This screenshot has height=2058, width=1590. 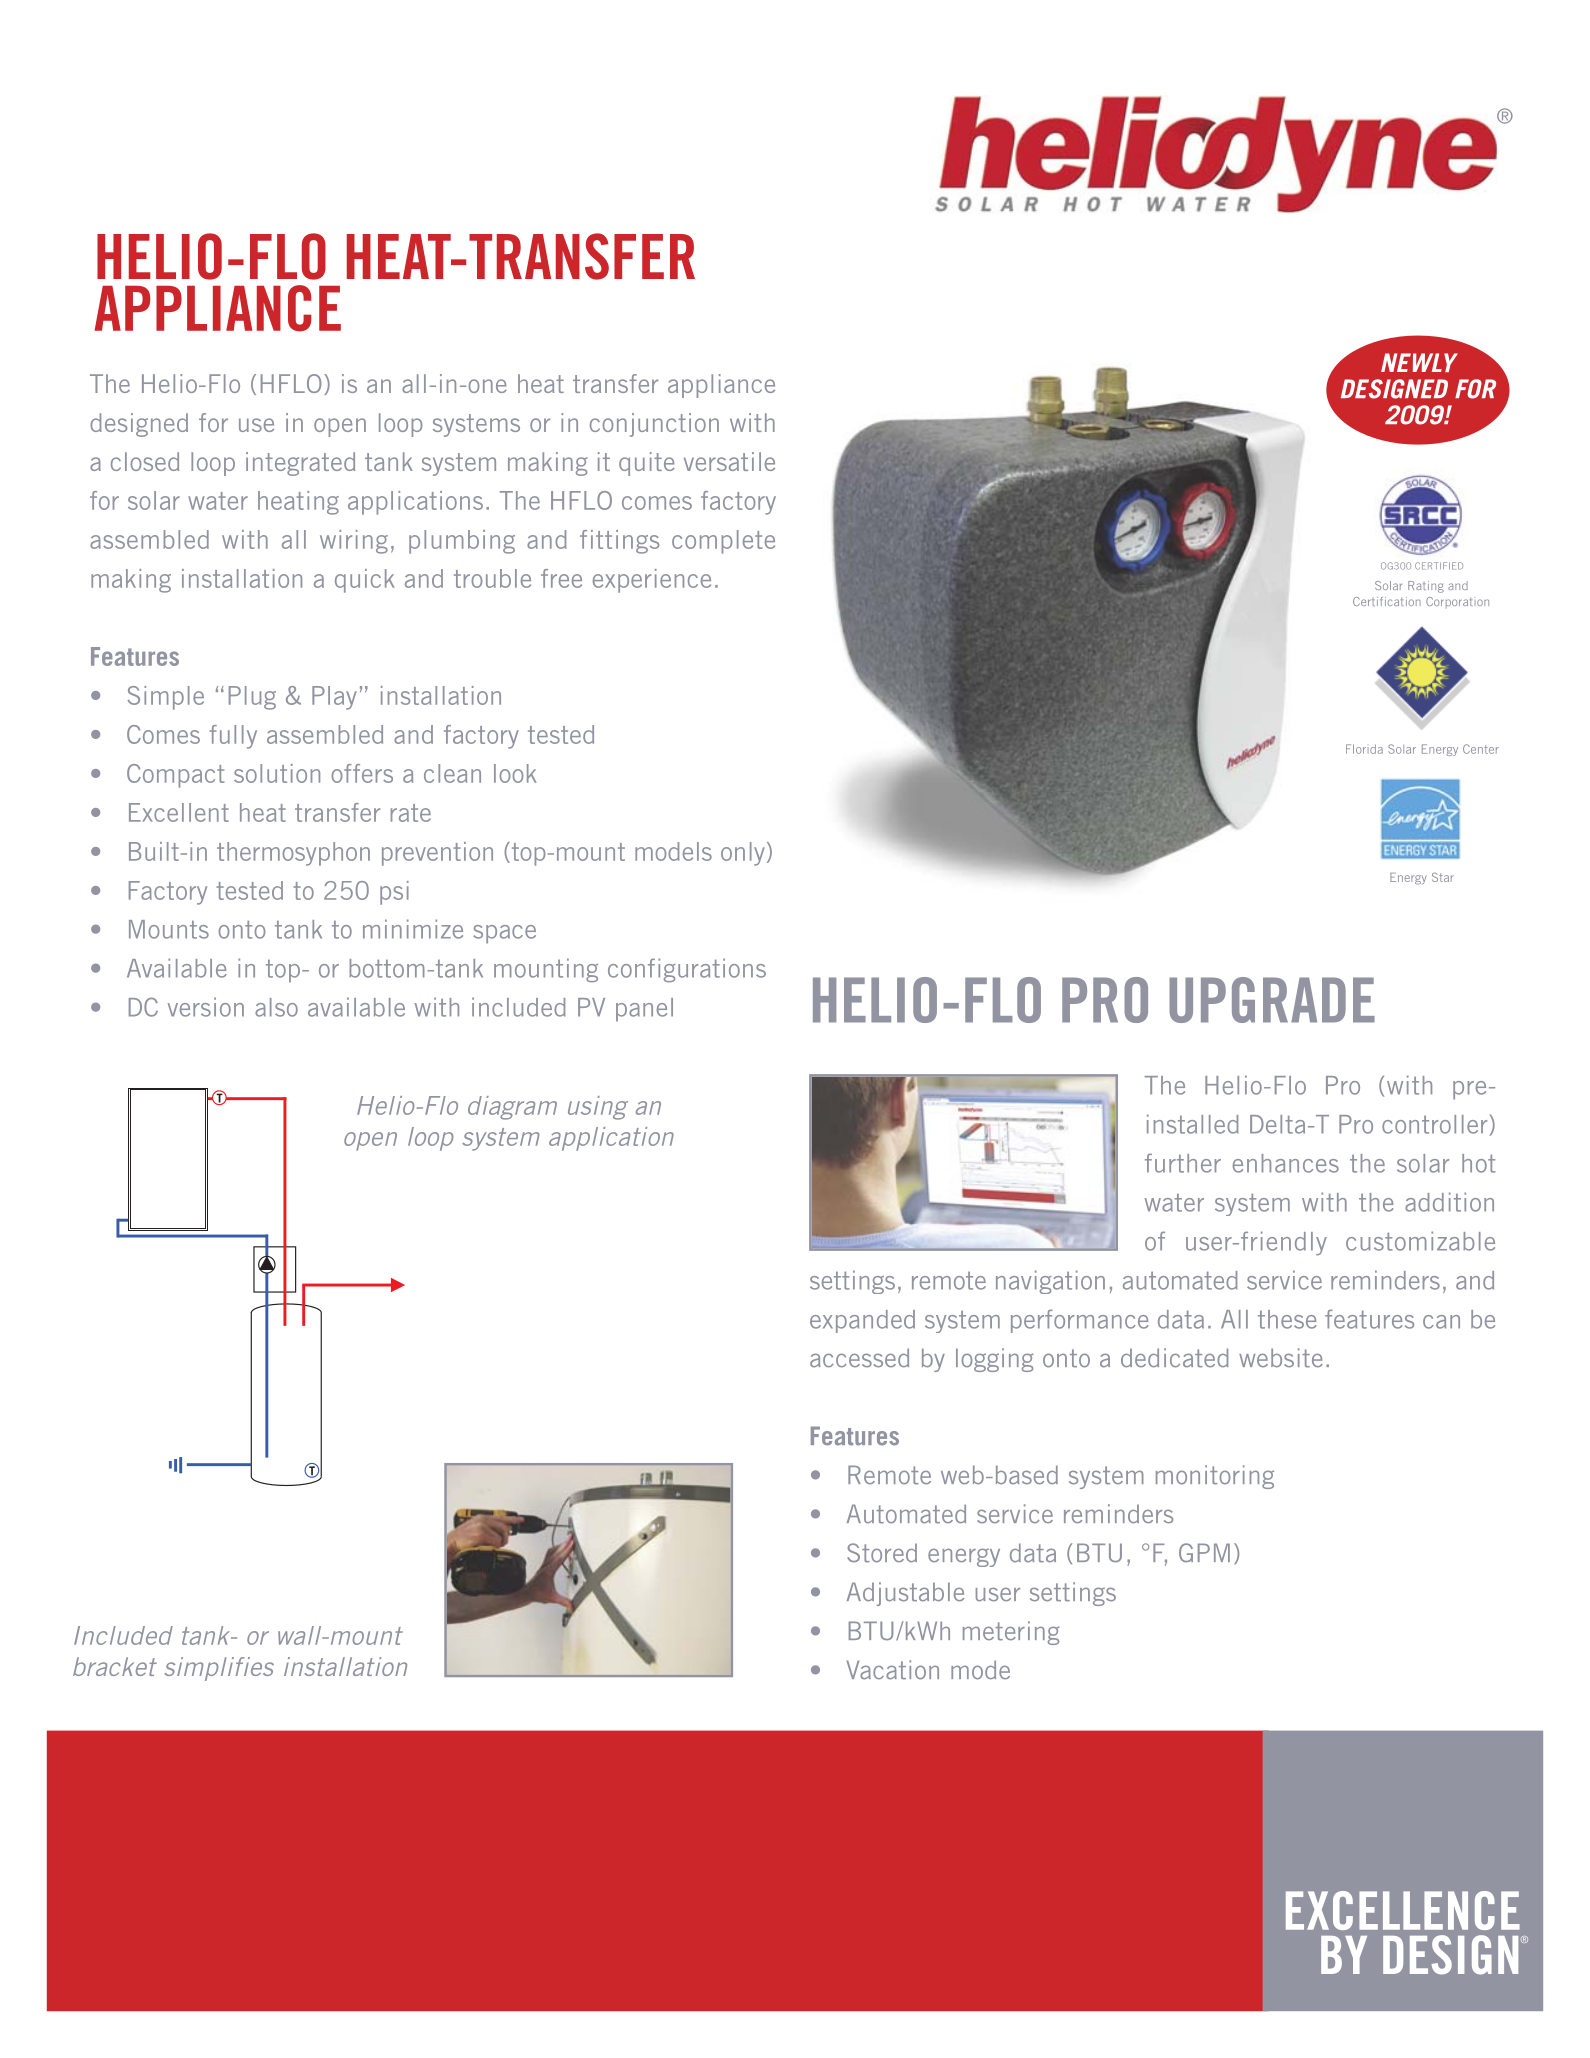 I want to click on versatile, so click(x=729, y=461).
